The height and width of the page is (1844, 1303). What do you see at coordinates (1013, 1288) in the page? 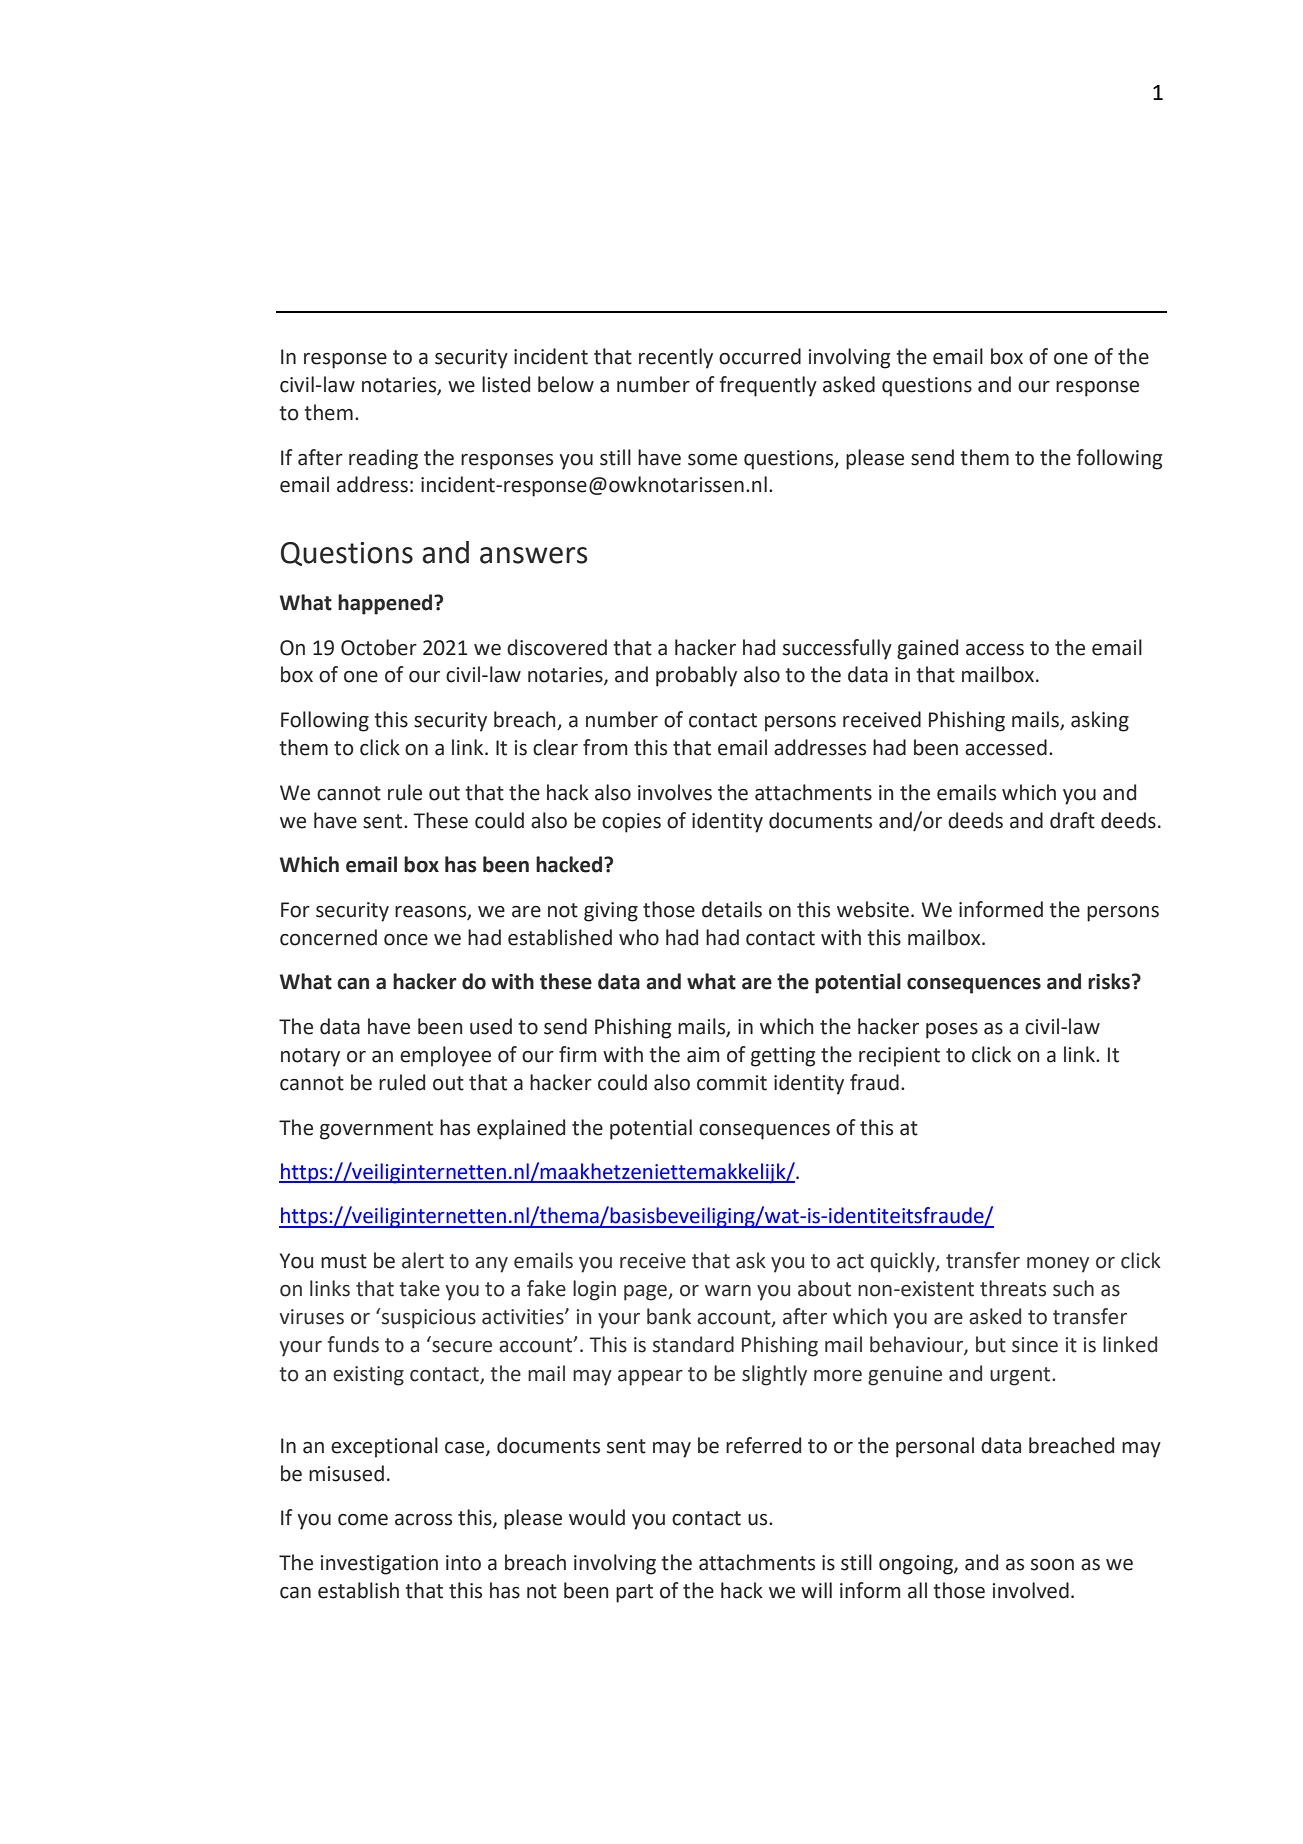
I see `threats` at bounding box center [1013, 1288].
